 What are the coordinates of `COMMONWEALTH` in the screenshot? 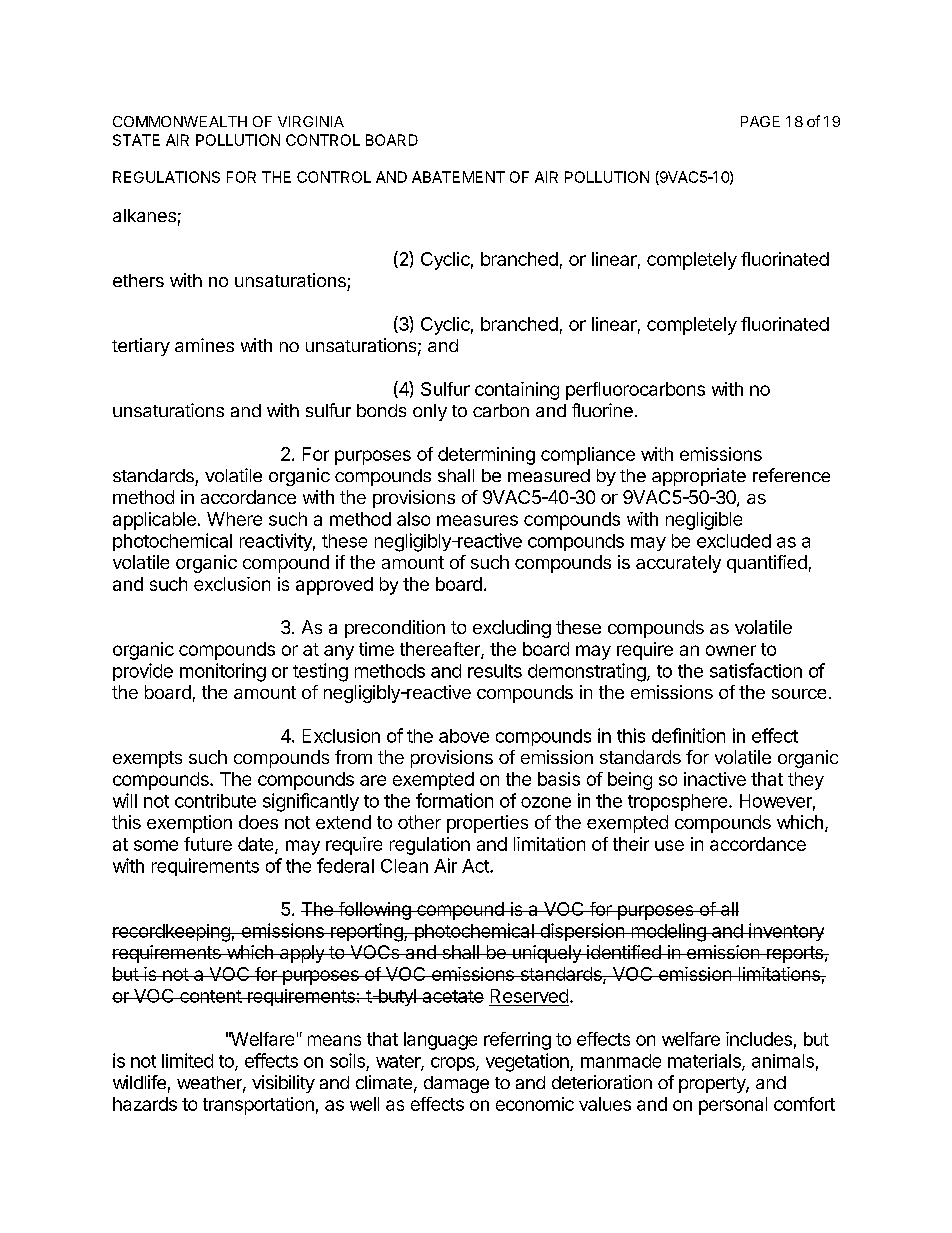 It's located at (180, 121).
